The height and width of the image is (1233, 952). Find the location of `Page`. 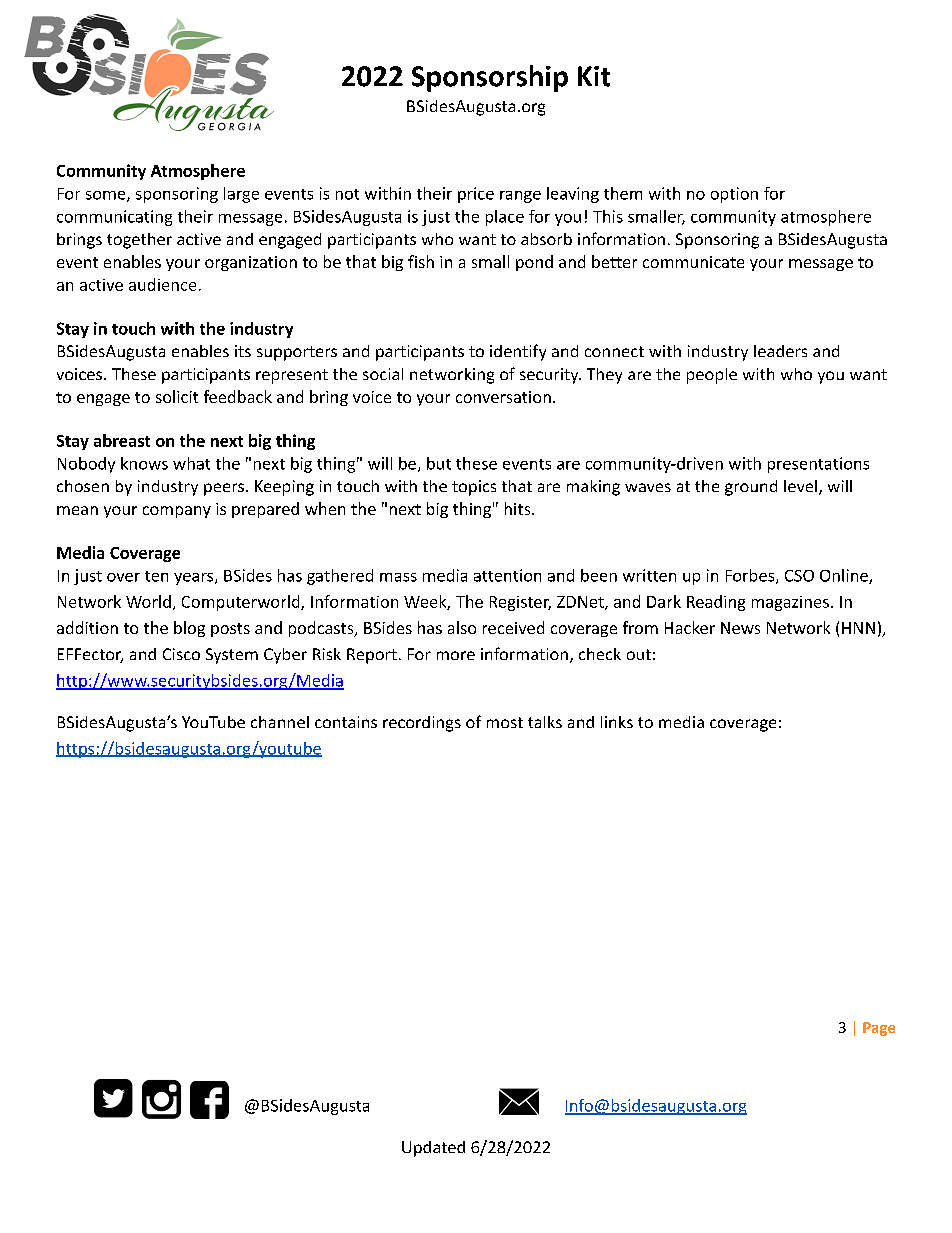

Page is located at coordinates (879, 1029).
